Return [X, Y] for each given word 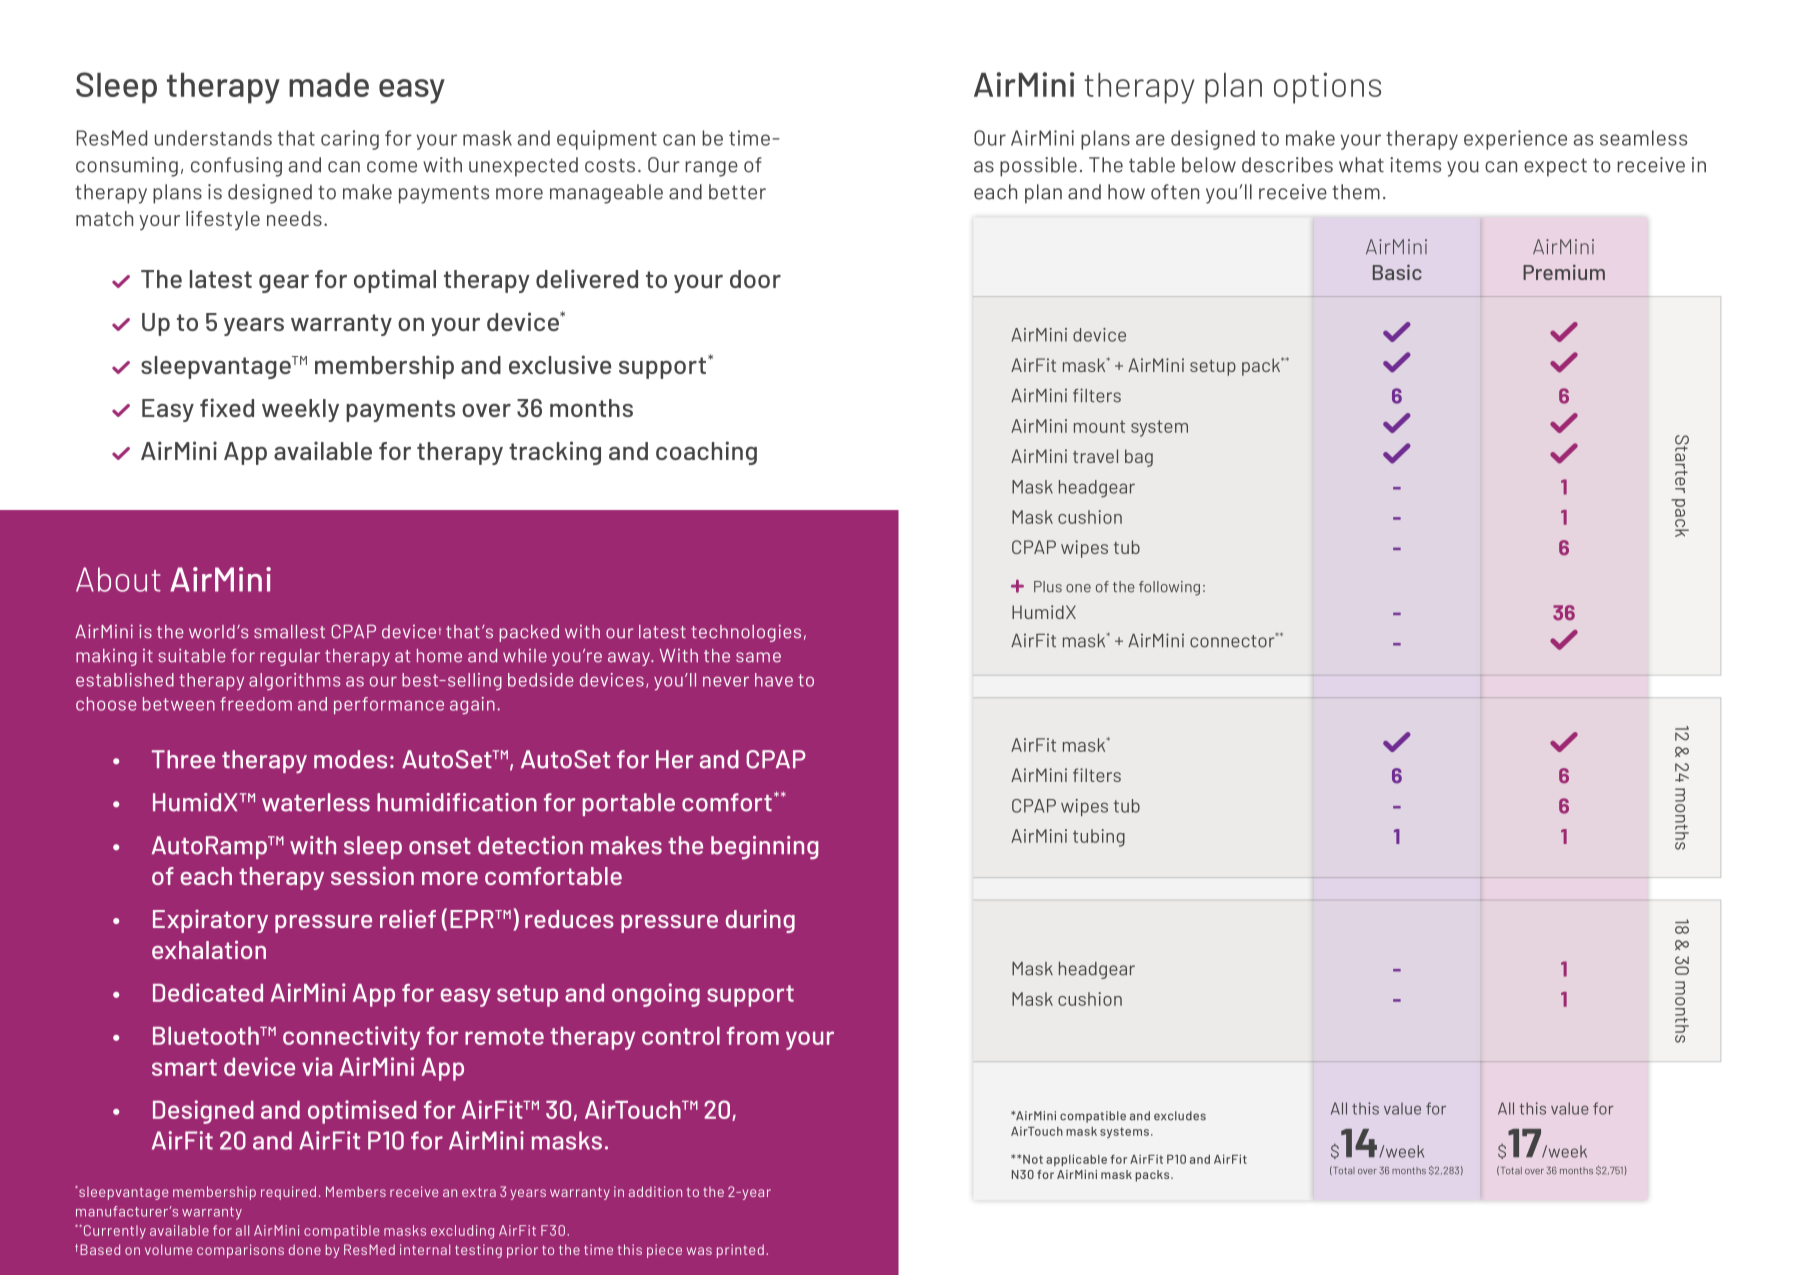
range [711, 169]
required [288, 1193]
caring [350, 140]
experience [1515, 140]
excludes [1180, 1116]
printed [740, 1251]
